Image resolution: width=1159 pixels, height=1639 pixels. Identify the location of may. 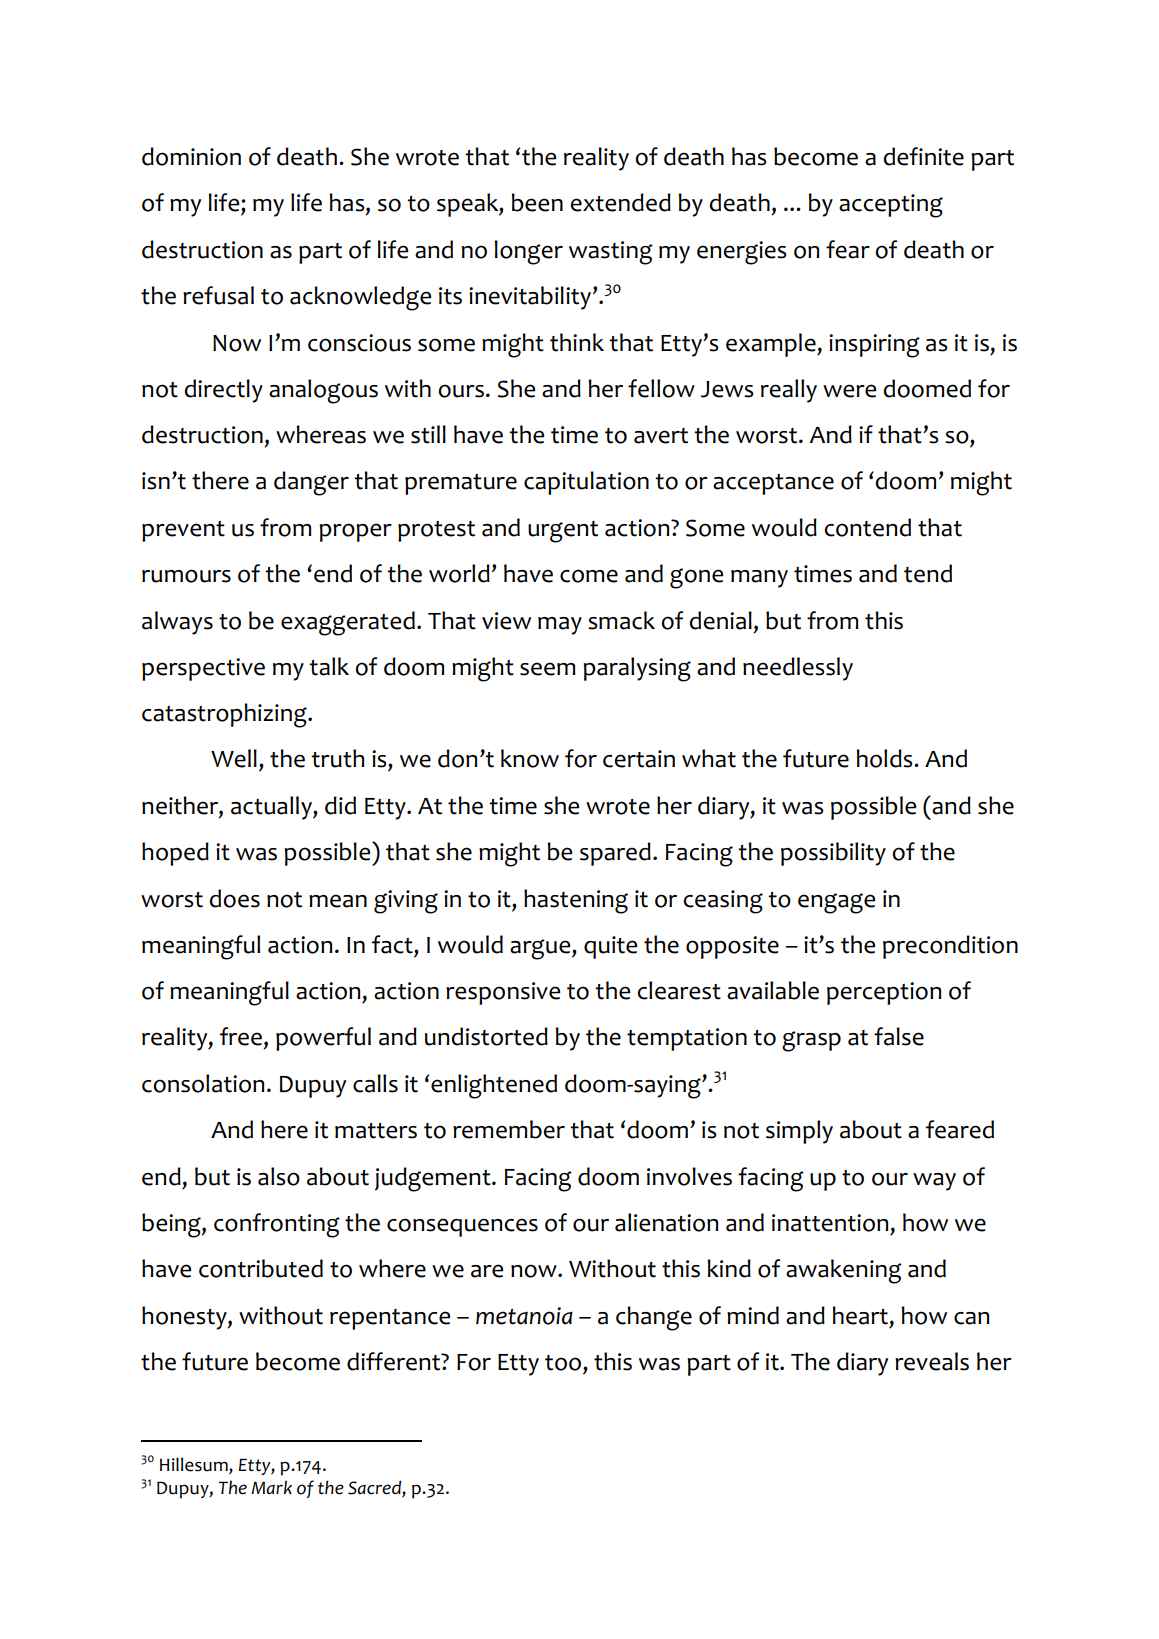
(560, 626).
